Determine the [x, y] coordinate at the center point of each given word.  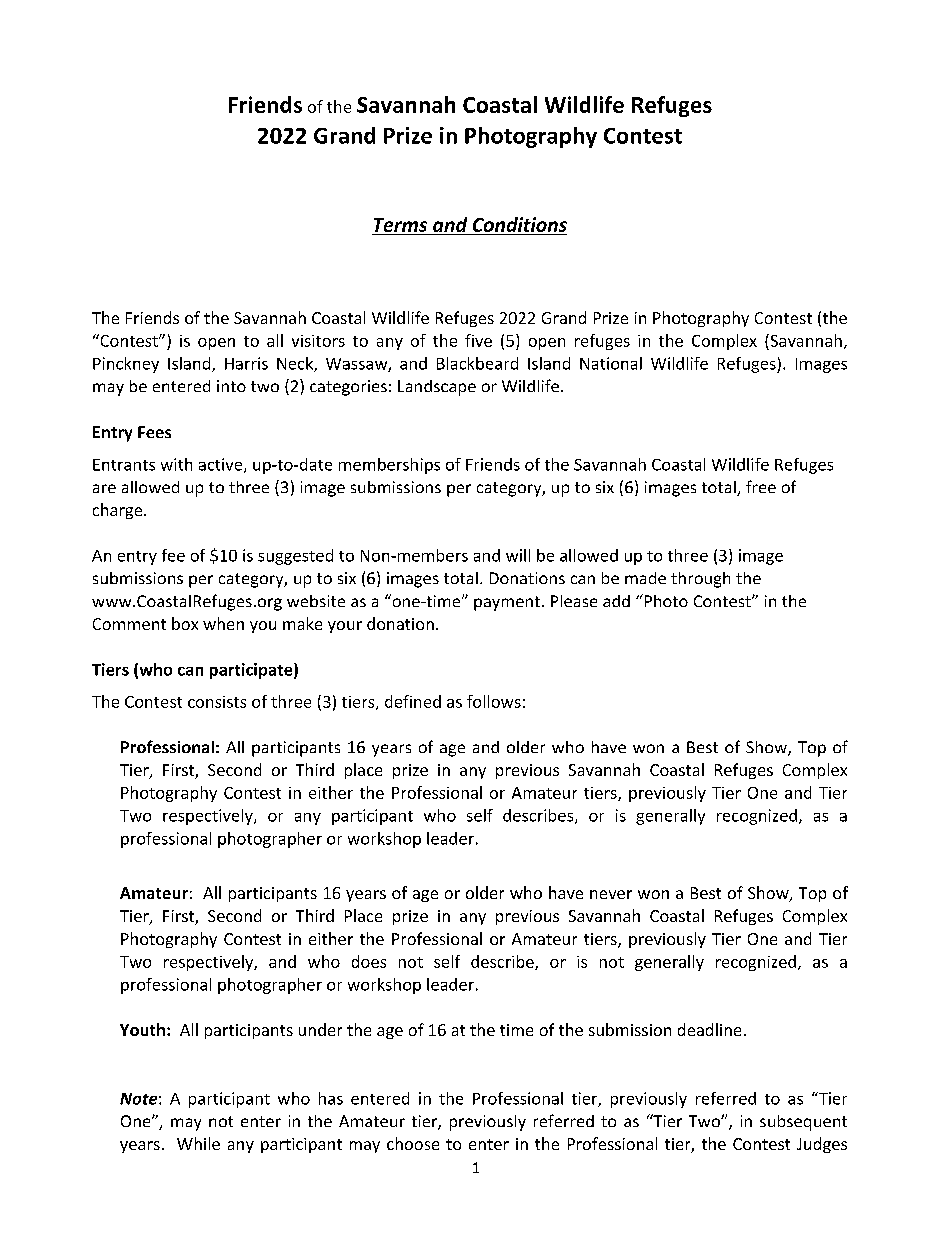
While [198, 1143]
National [611, 363]
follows [494, 701]
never [611, 894]
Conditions [520, 224]
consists [217, 702]
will [518, 555]
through [700, 580]
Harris [246, 363]
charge [119, 511]
